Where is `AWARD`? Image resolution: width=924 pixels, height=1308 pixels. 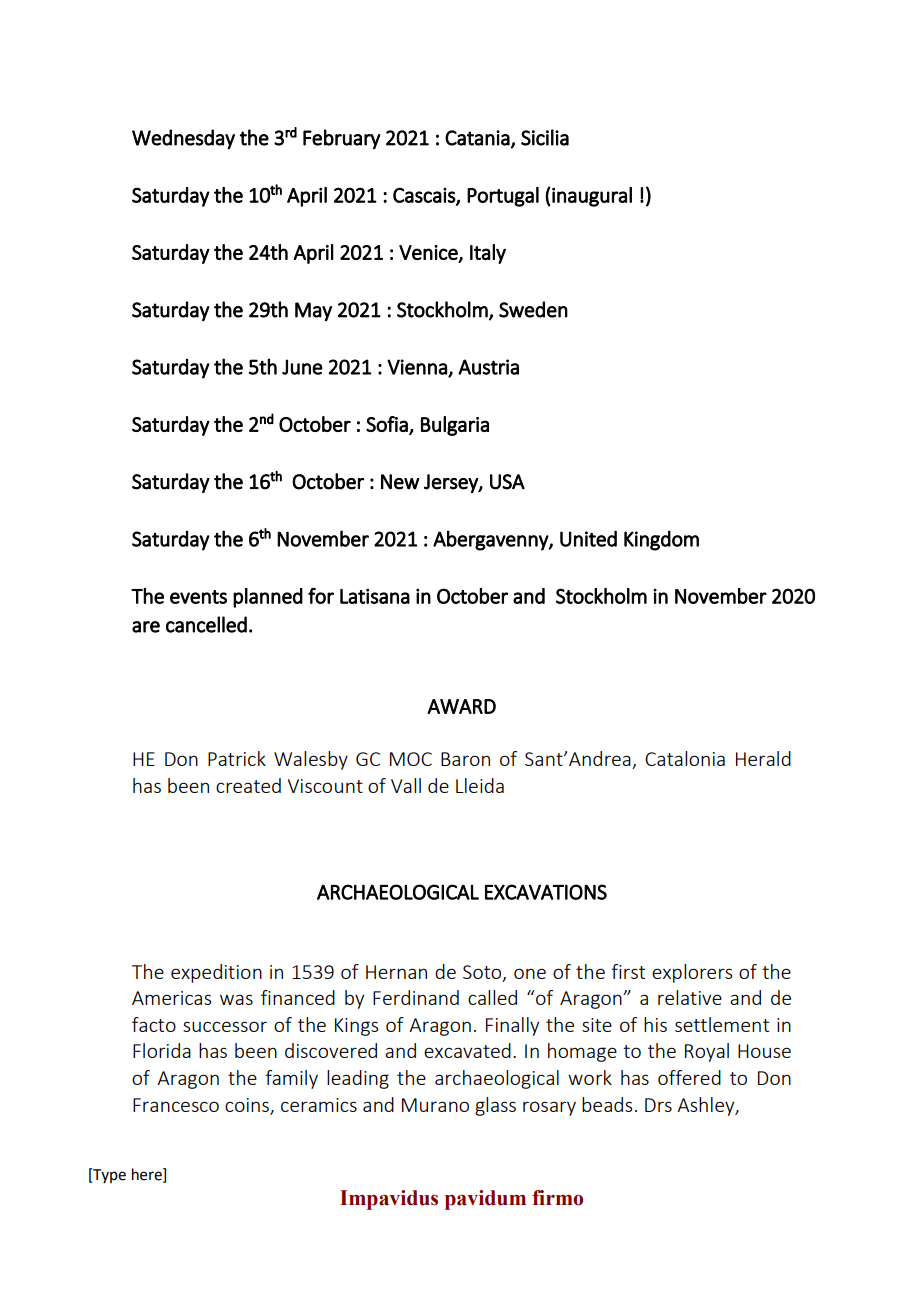 AWARD is located at coordinates (461, 706).
